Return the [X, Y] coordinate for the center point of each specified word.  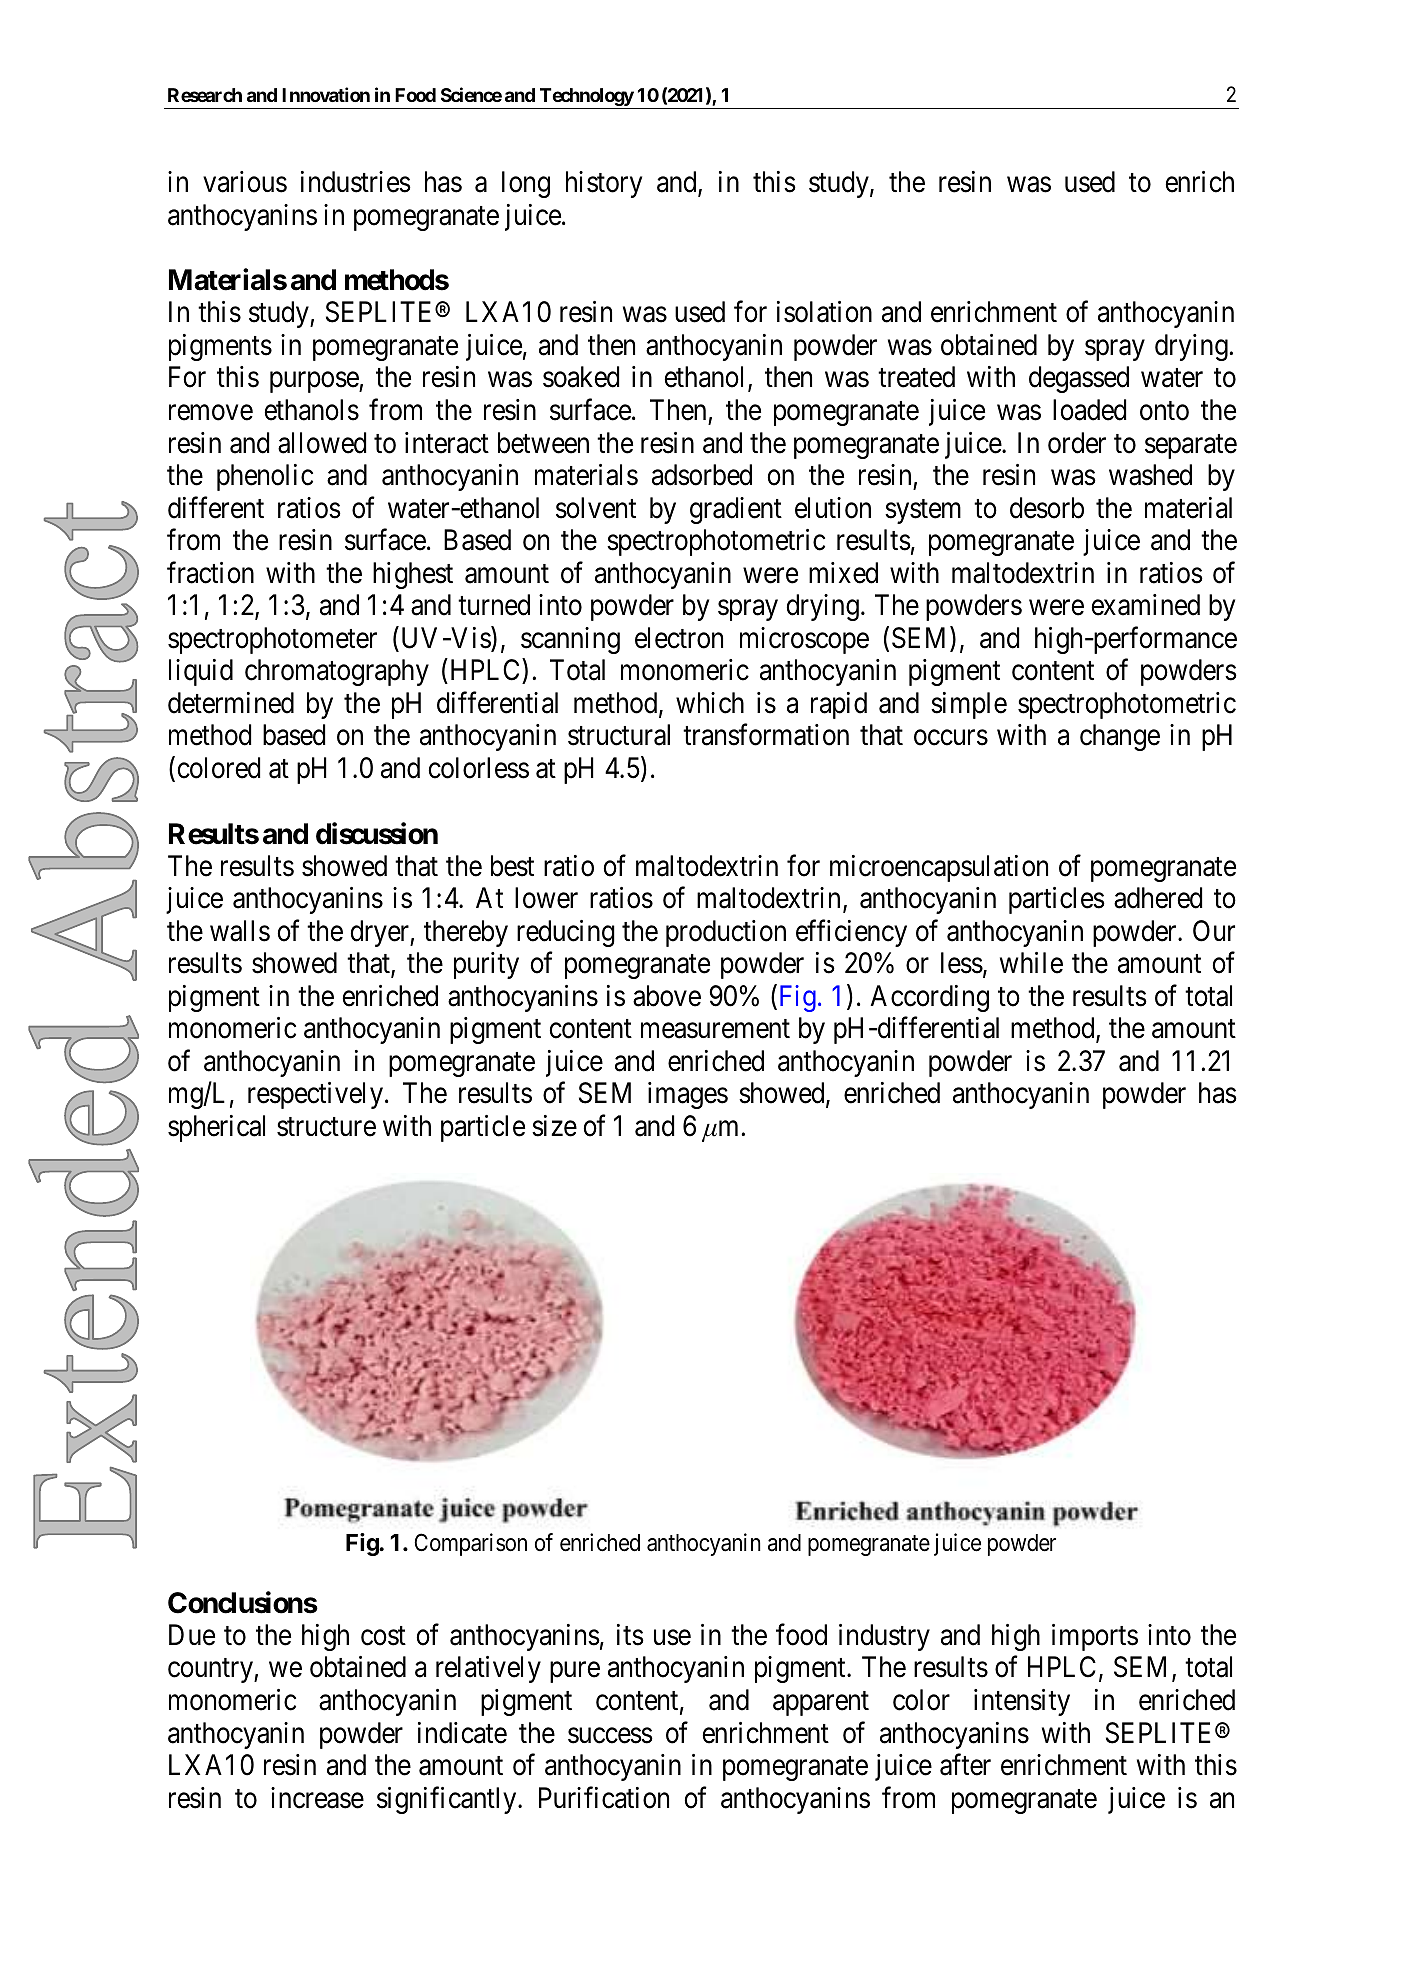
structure [326, 1127]
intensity [1022, 1702]
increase [317, 1798]
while [1031, 963]
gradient [736, 510]
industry [884, 1637]
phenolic [265, 477]
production [726, 933]
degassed [1079, 379]
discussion [377, 833]
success [610, 1736]
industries [356, 182]
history [604, 184]
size [554, 1126]
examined [1146, 605]
